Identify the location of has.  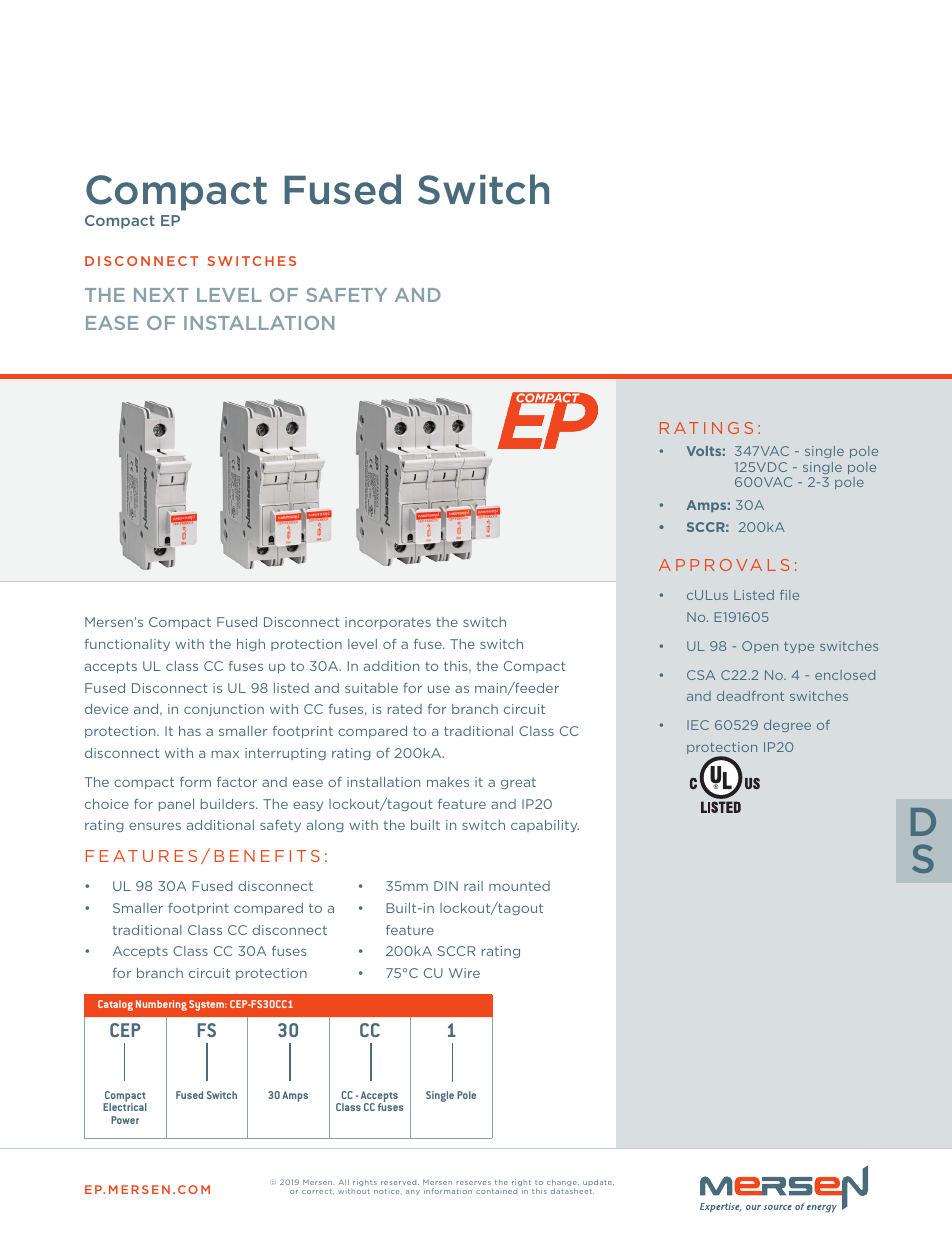
(190, 731).
